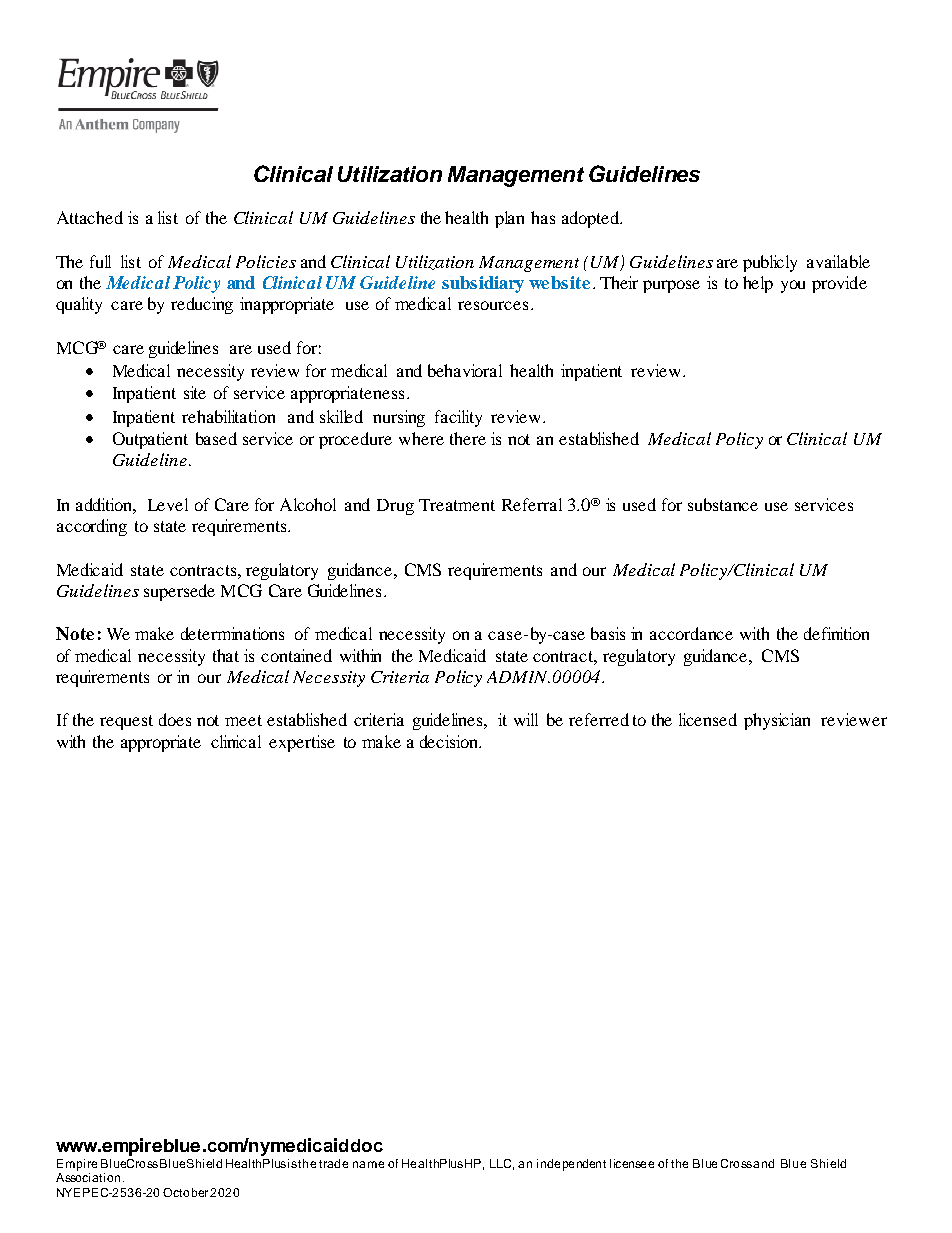  Describe the element at coordinates (777, 721) in the image. I see `physician` at that location.
